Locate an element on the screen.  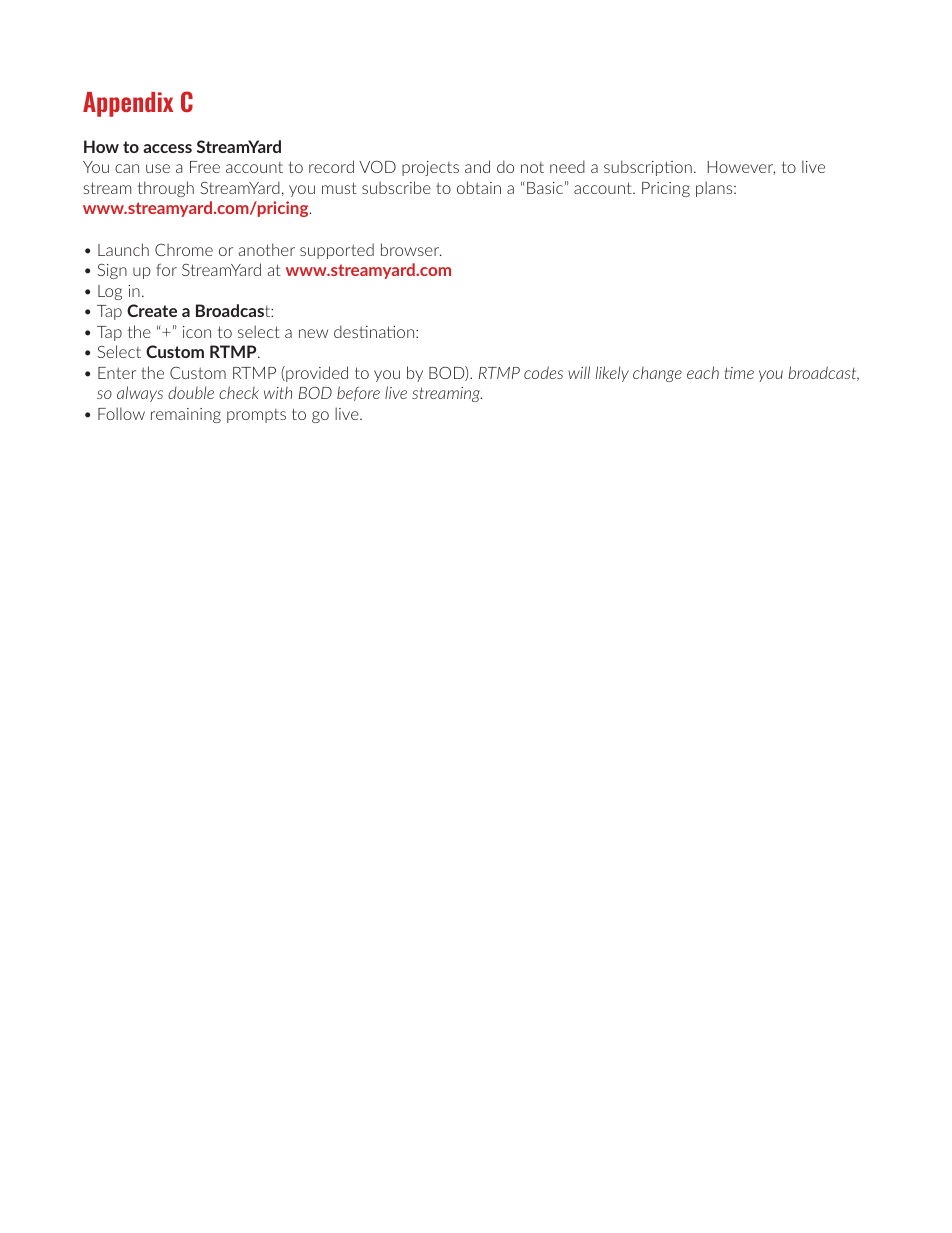
plans is located at coordinates (715, 189).
